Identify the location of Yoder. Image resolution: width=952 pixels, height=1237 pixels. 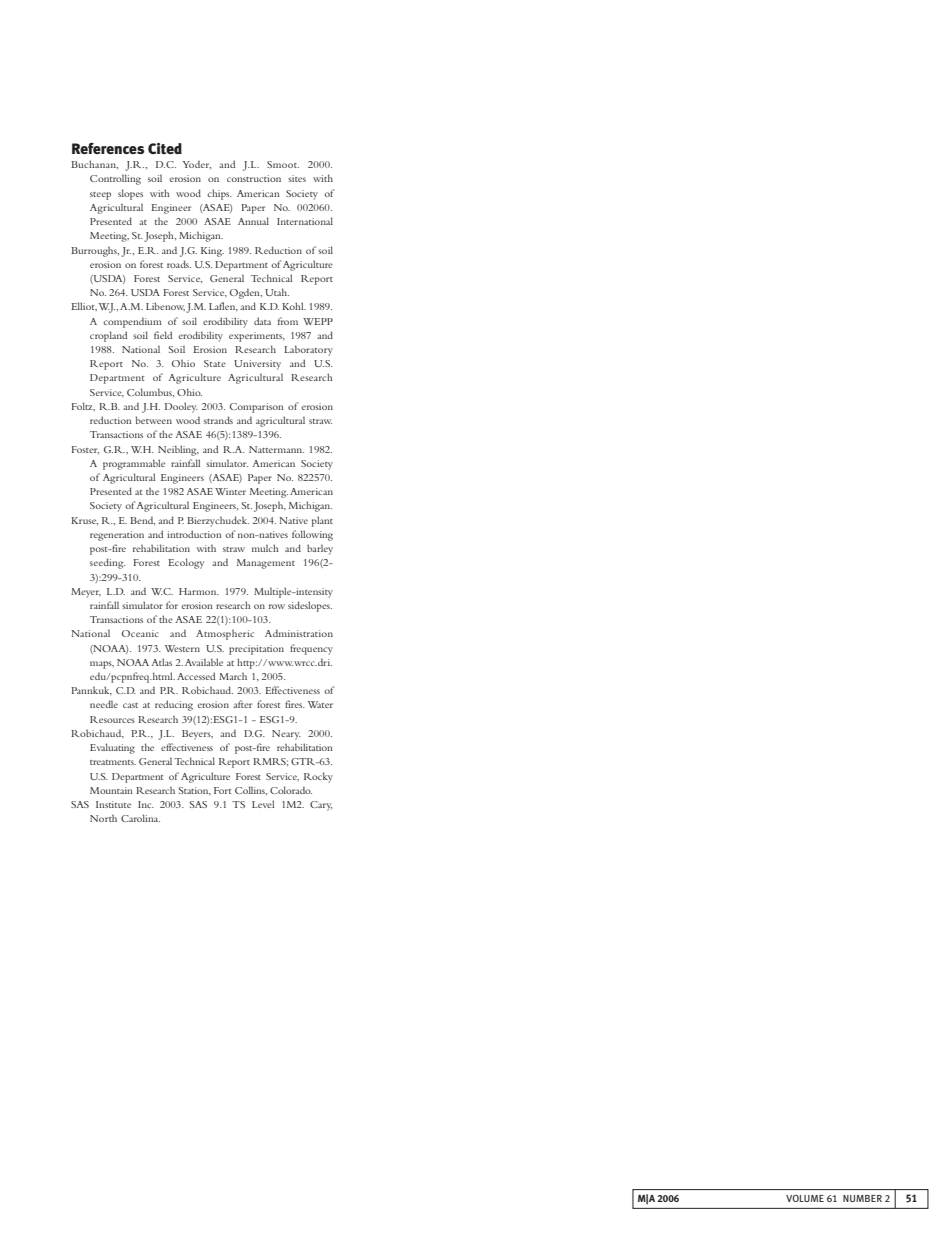
(196, 165).
